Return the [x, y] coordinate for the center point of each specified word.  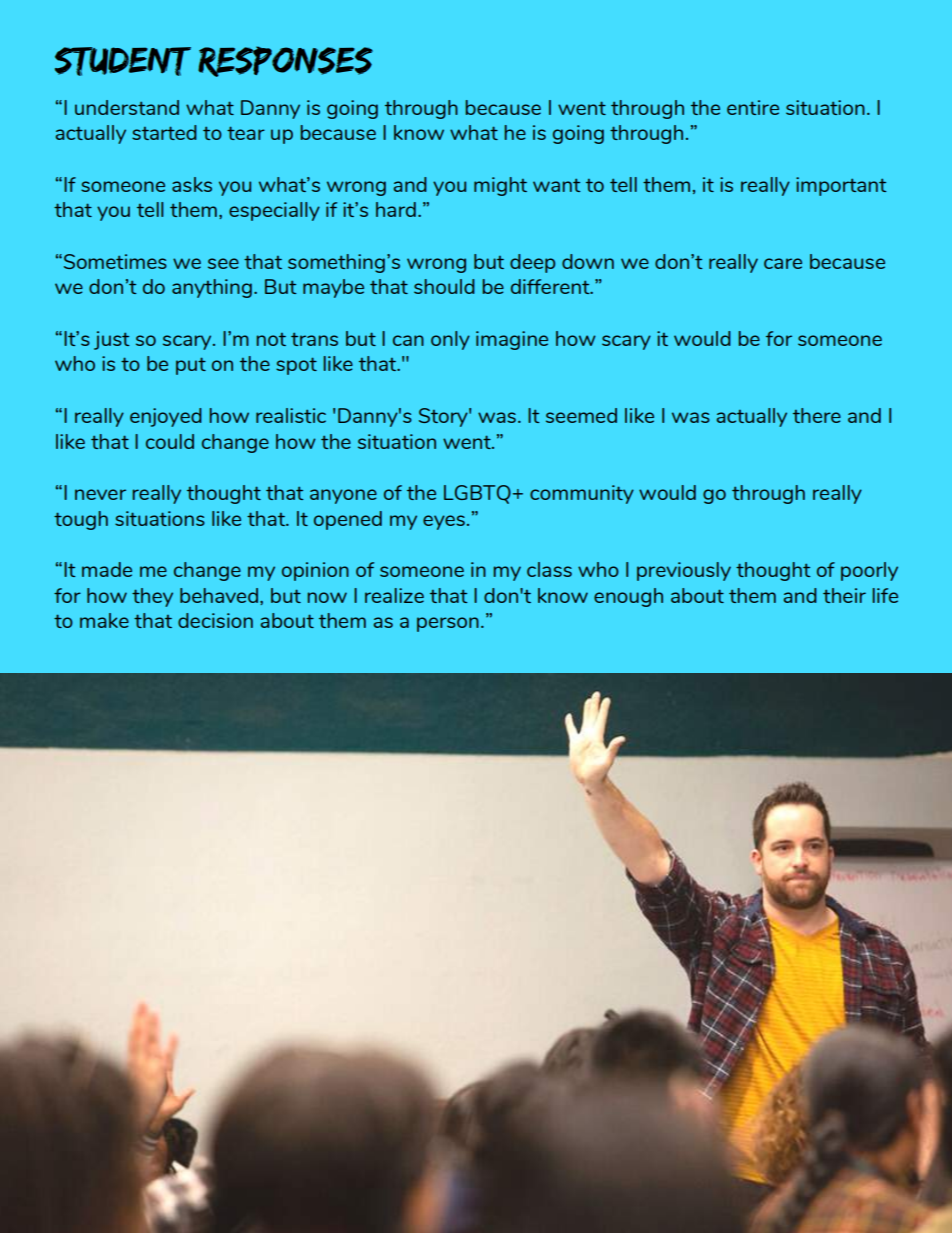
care [783, 263]
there [817, 415]
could [170, 441]
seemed [581, 415]
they [152, 597]
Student [123, 61]
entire [753, 107]
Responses [285, 61]
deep [532, 263]
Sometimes [115, 261]
